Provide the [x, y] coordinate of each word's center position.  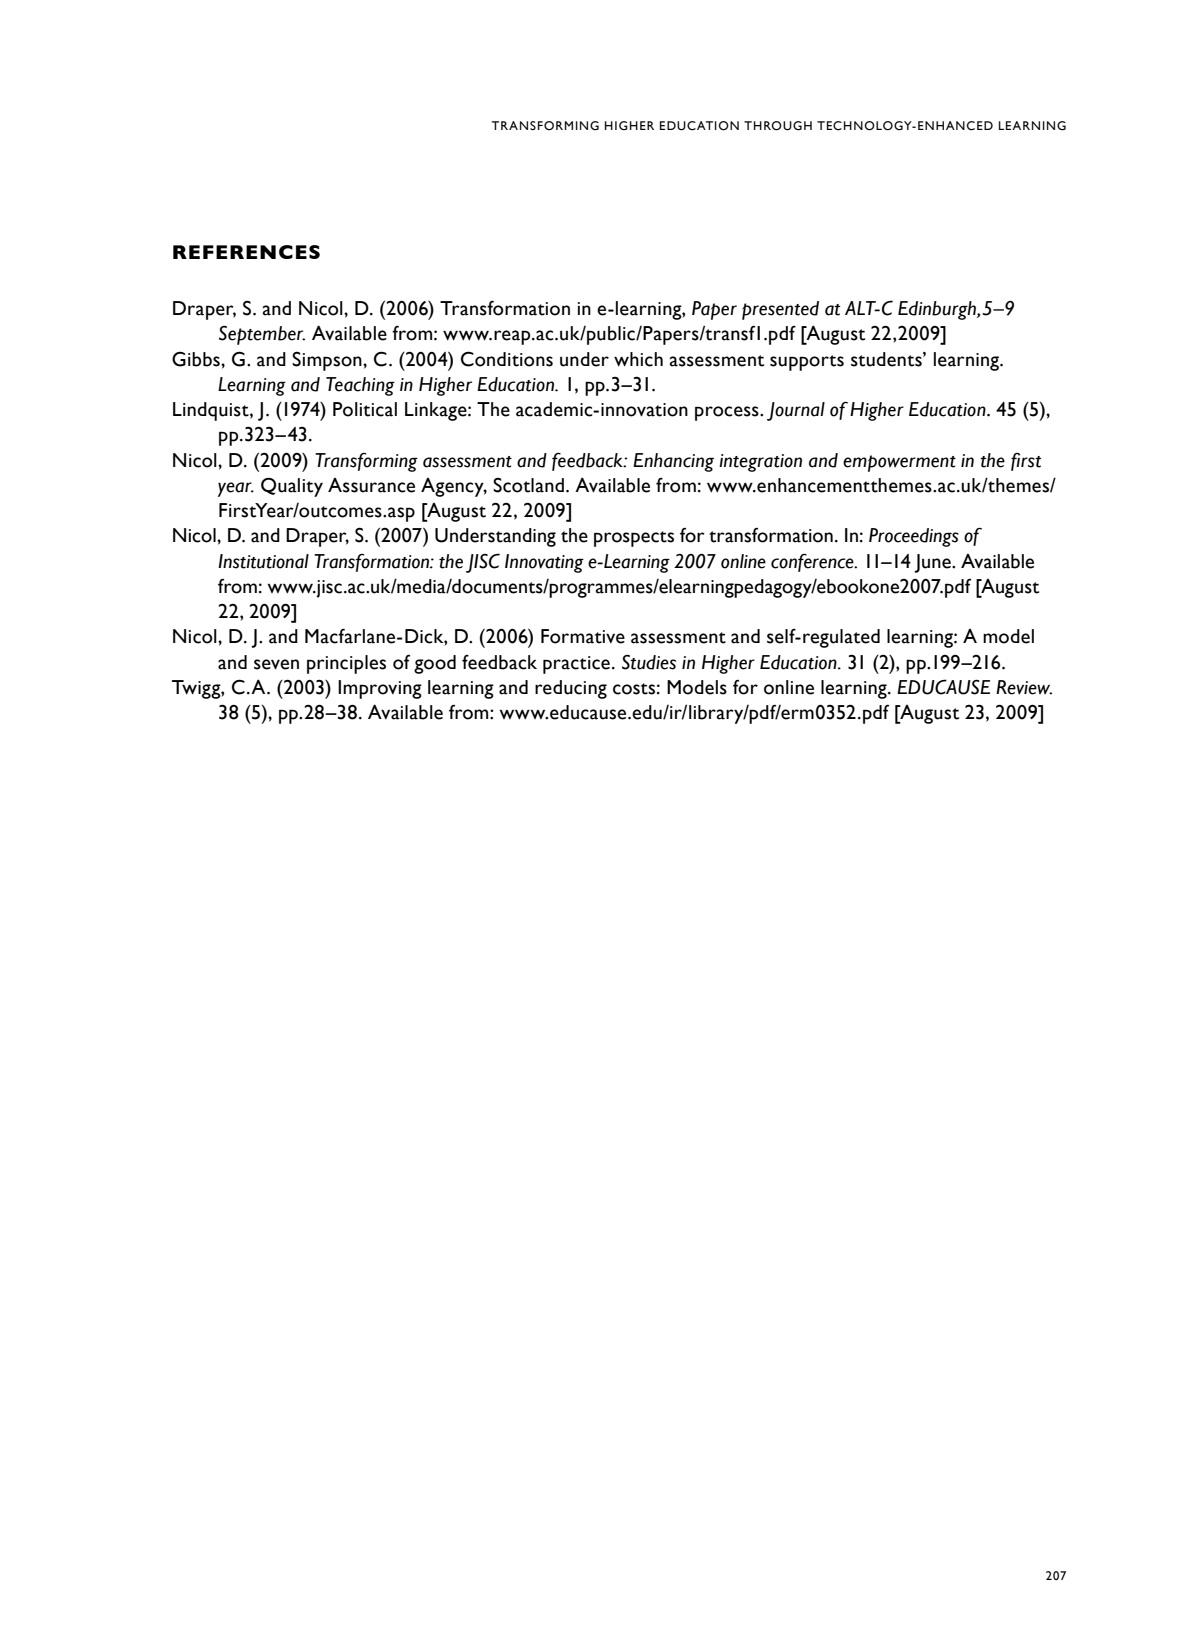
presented [780, 310]
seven [276, 664]
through [778, 126]
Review [1024, 687]
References [246, 252]
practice [576, 665]
